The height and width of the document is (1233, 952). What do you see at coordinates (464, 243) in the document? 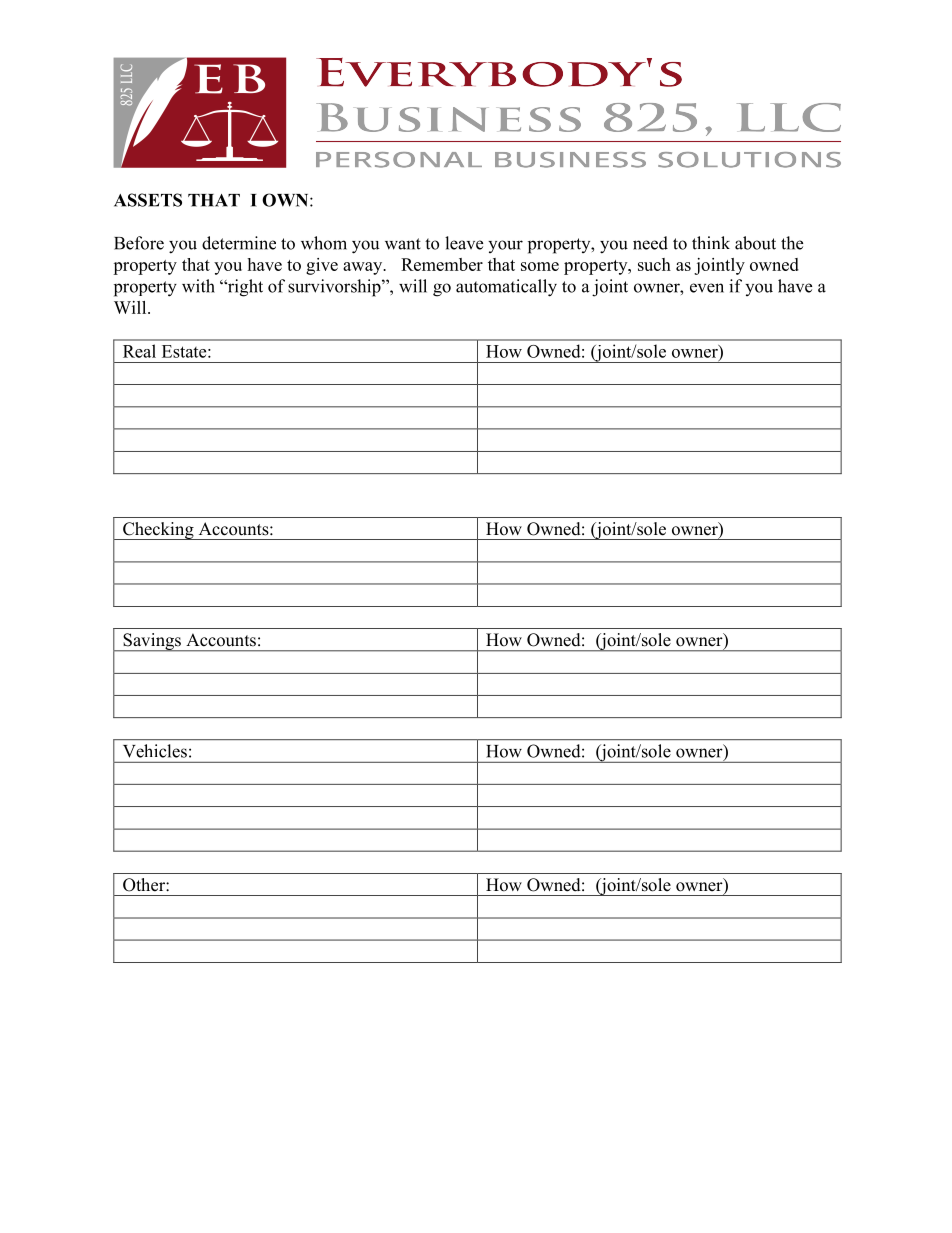
I see `leave` at bounding box center [464, 243].
